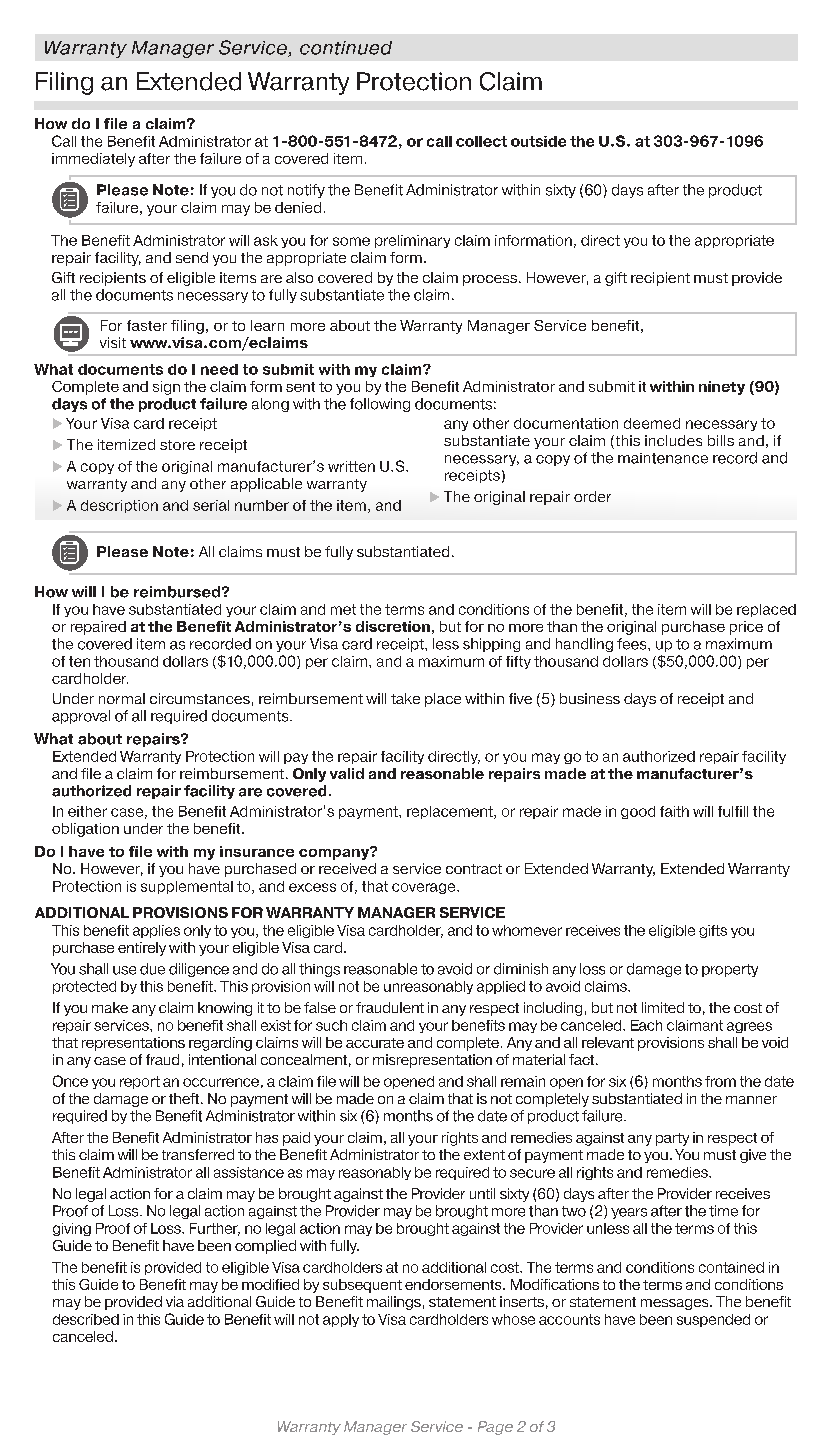 This page has height=1456, width=832. What do you see at coordinates (405, 698) in the page?
I see `take` at bounding box center [405, 698].
